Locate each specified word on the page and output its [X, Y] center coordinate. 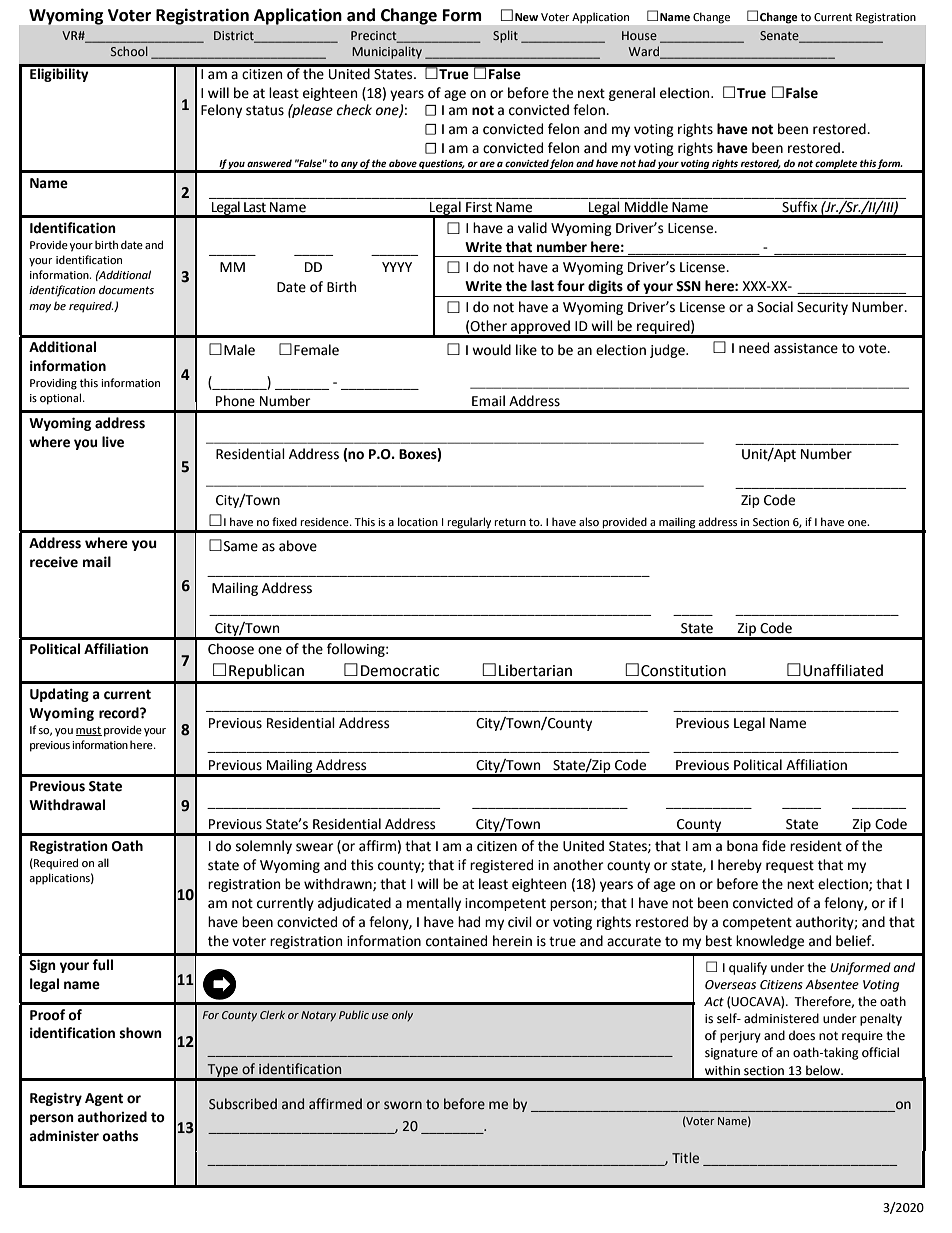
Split [505, 36]
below [824, 1070]
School [129, 51]
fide [774, 846]
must [89, 731]
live [113, 442]
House [639, 35]
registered [501, 866]
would [491, 350]
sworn [403, 1105]
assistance [806, 348]
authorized [112, 1117]
